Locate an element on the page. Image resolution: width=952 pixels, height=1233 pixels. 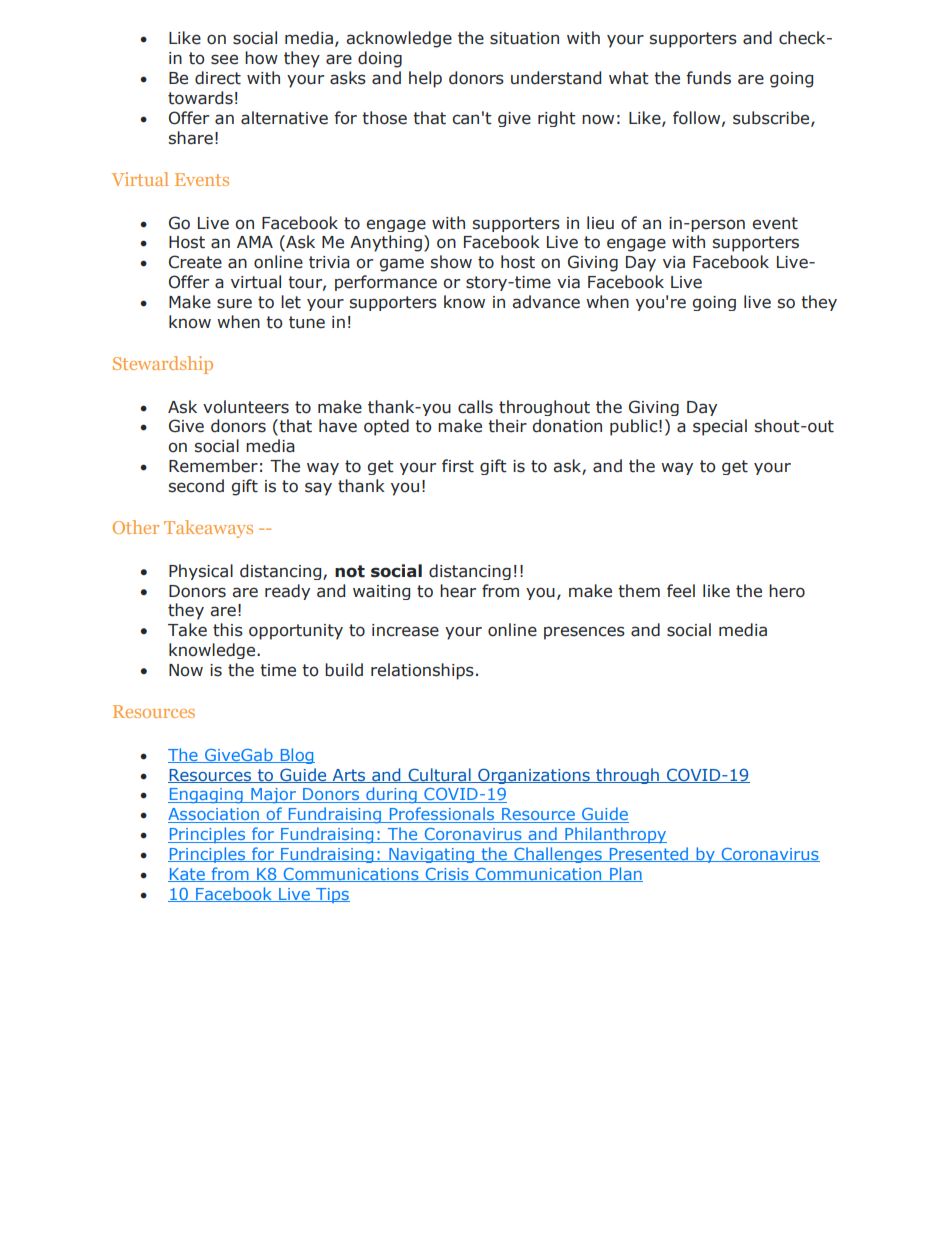
this is located at coordinates (228, 630).
